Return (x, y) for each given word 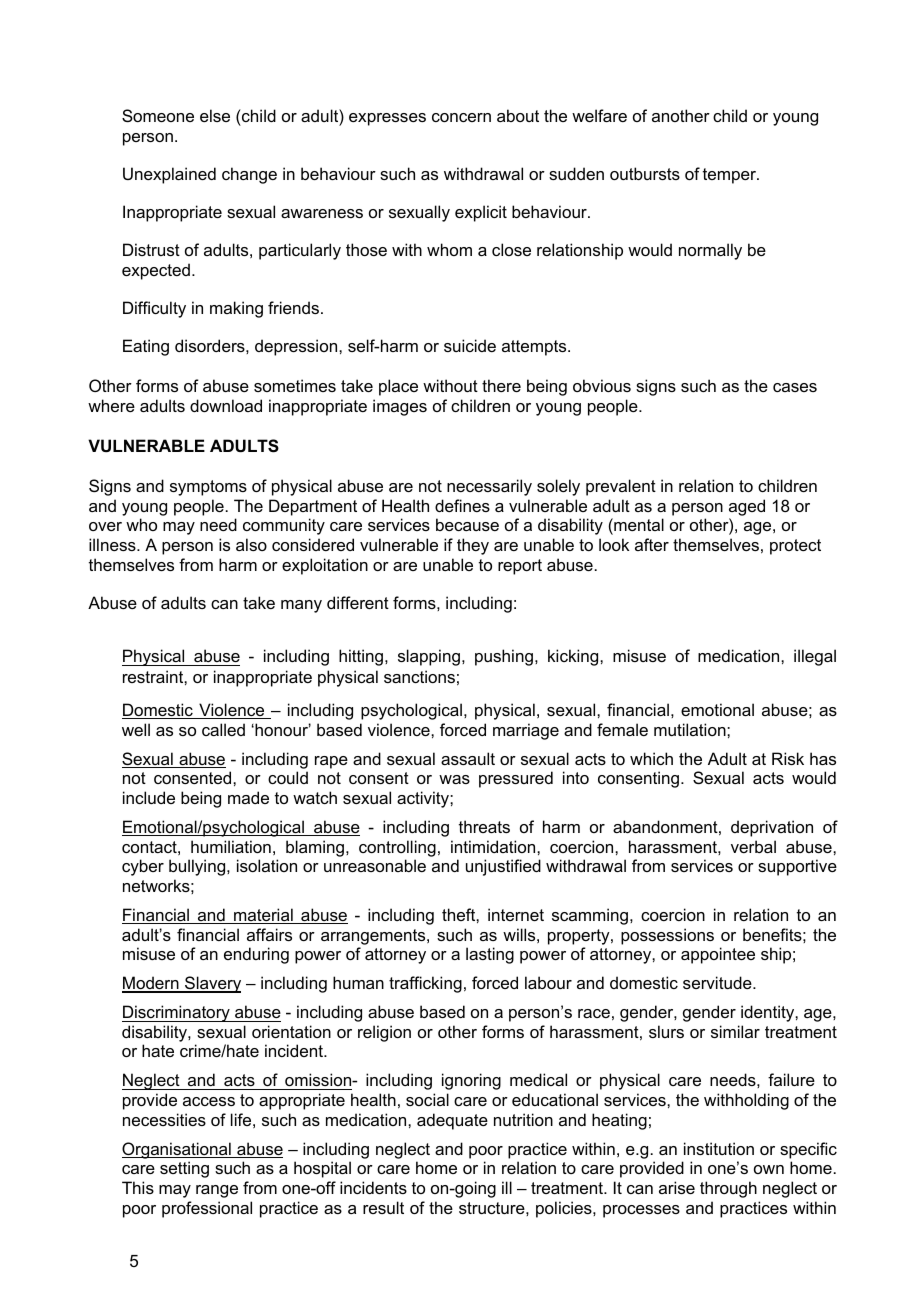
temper (730, 176)
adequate (452, 1121)
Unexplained (169, 175)
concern (461, 117)
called (223, 729)
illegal (815, 657)
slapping (429, 657)
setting (184, 1169)
